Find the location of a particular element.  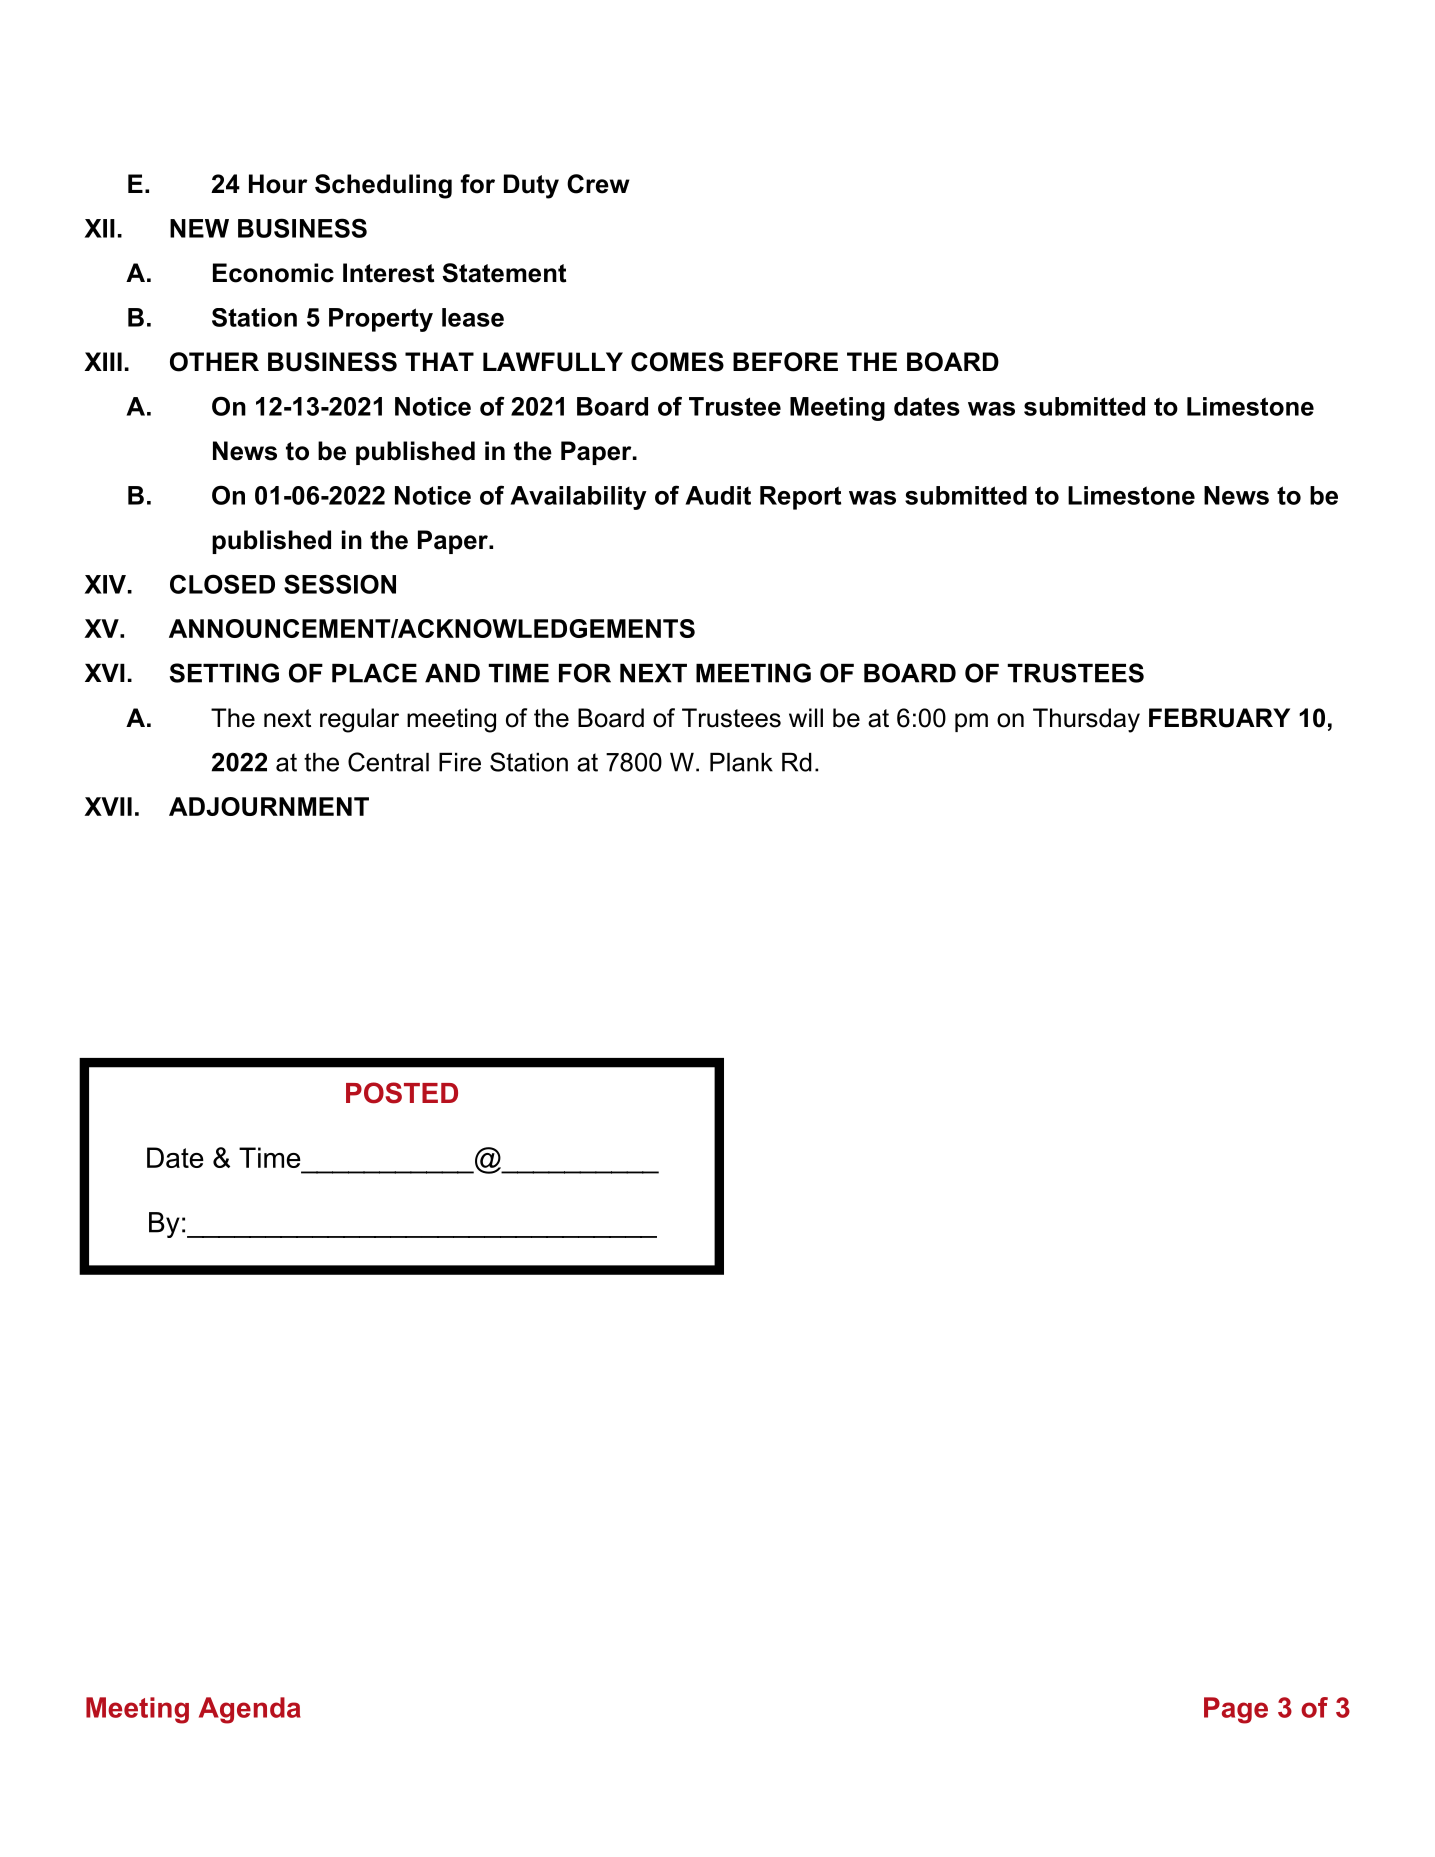

Economic is located at coordinates (273, 273).
